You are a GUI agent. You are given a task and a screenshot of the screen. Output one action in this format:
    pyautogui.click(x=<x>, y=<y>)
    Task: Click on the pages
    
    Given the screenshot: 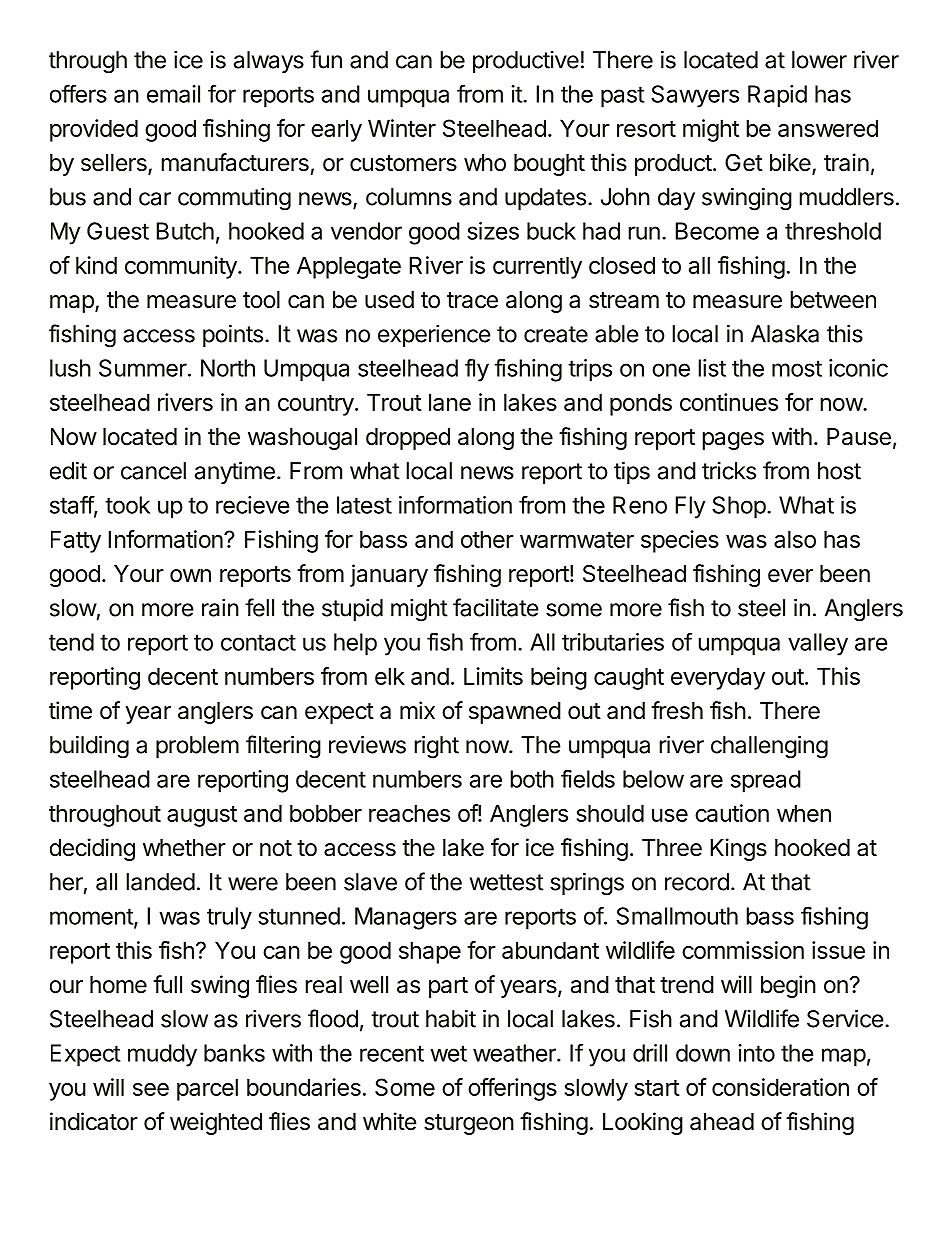 What is the action you would take?
    pyautogui.click(x=733, y=441)
